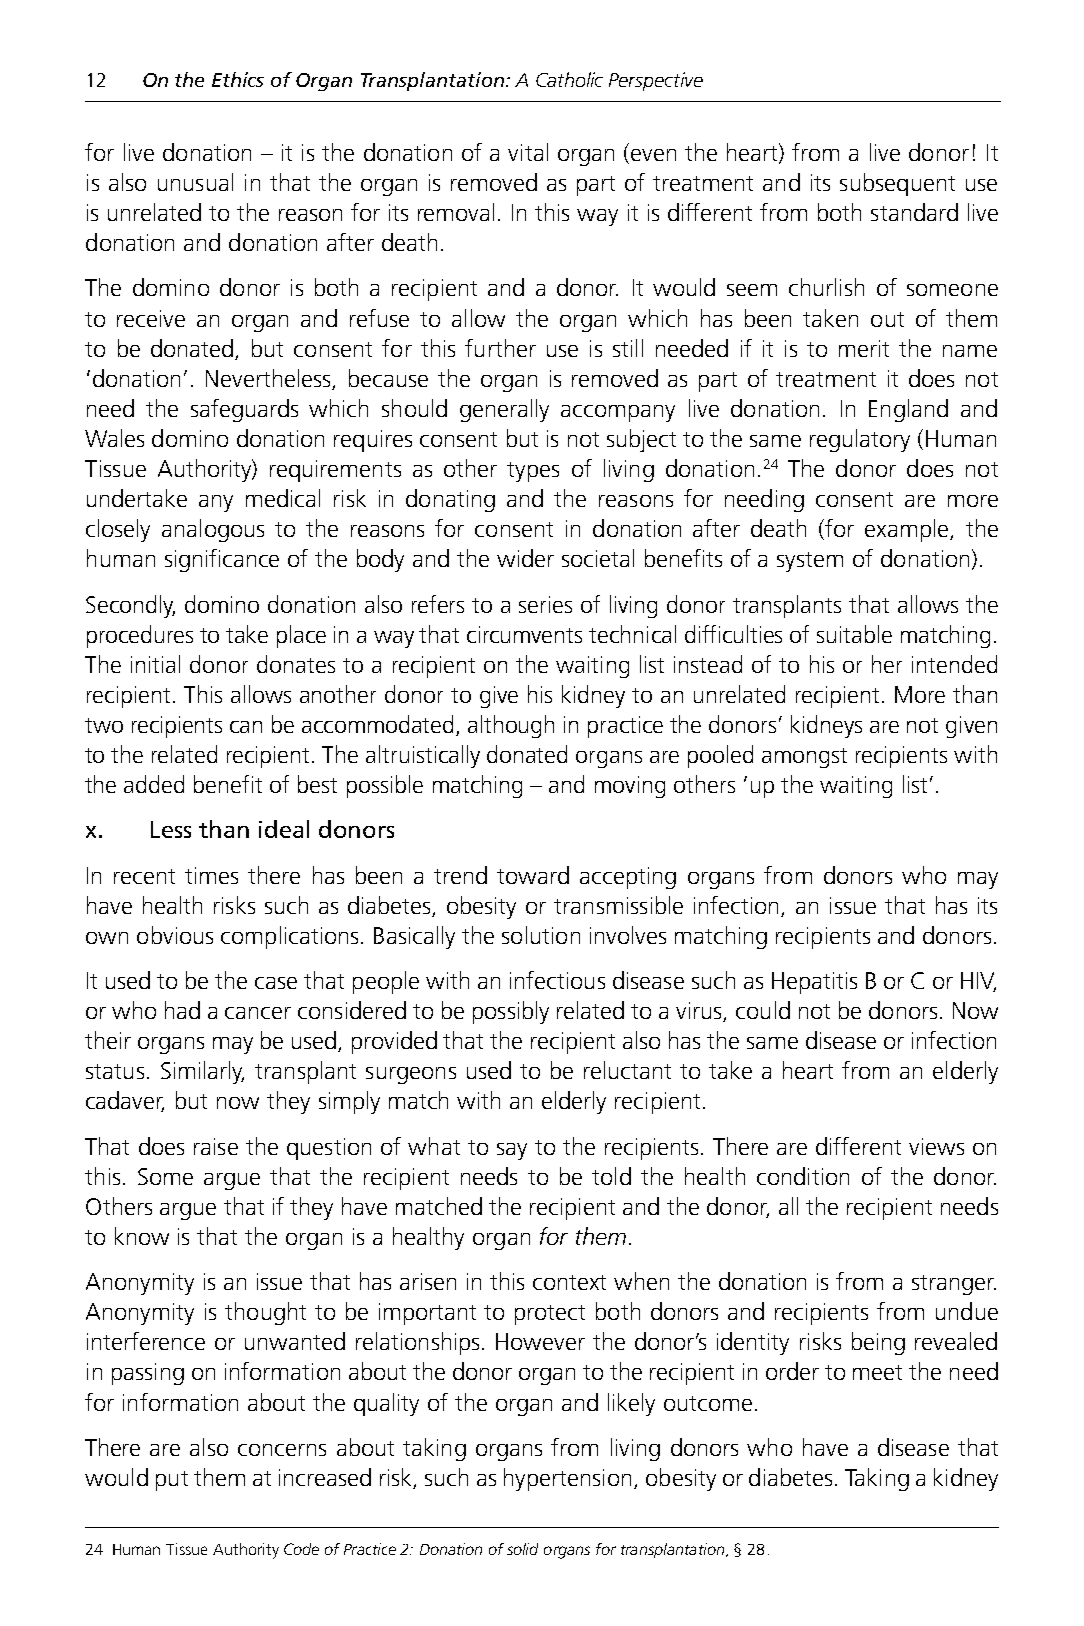 This screenshot has width=1084, height=1626. Describe the element at coordinates (222, 560) in the screenshot. I see `significance` at that location.
